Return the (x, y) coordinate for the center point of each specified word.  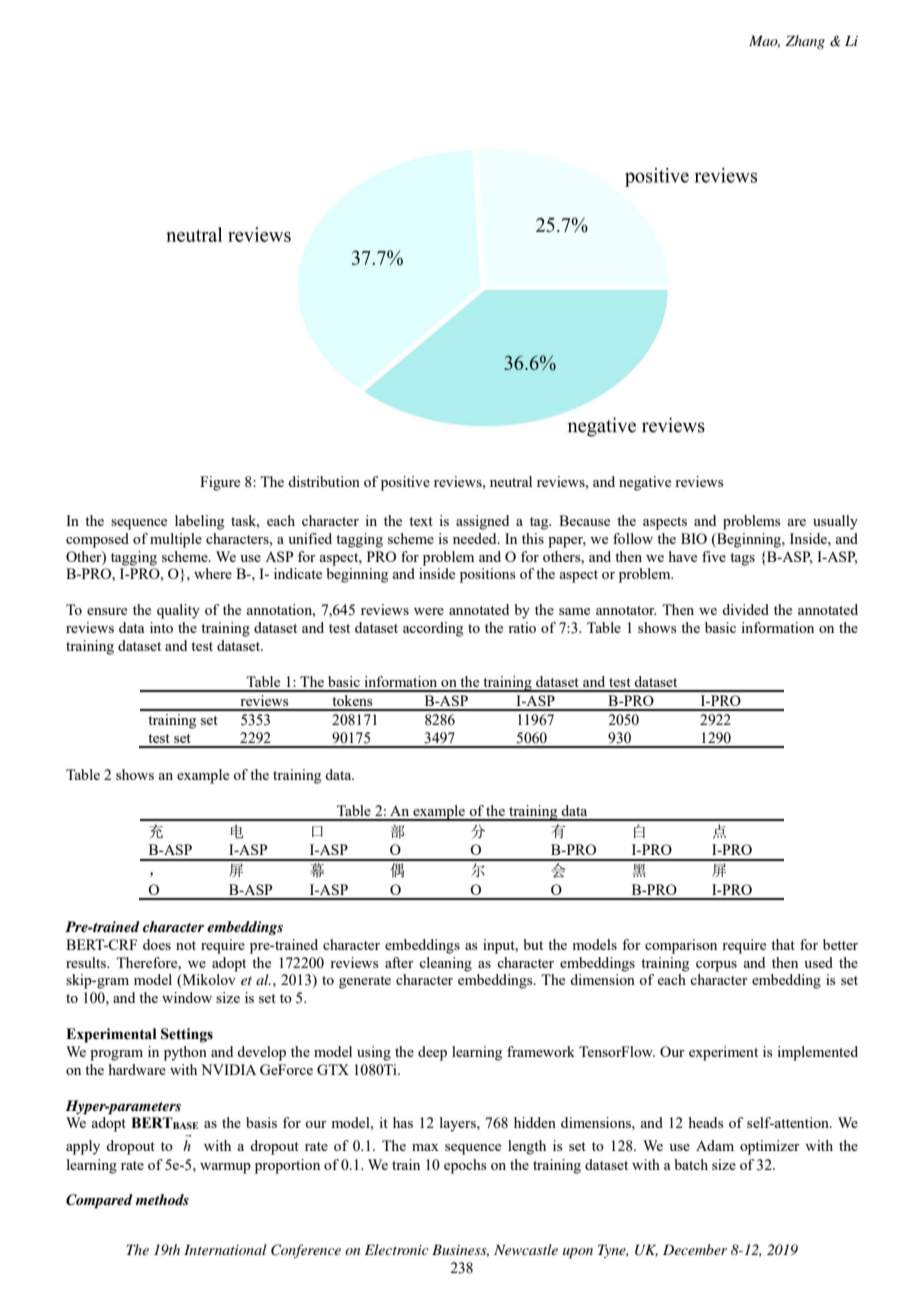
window (187, 997)
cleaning (445, 964)
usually (835, 522)
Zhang (805, 42)
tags (742, 559)
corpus (716, 966)
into (161, 627)
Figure (220, 483)
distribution (324, 481)
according (433, 629)
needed (476, 538)
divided (745, 609)
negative (645, 483)
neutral (511, 481)
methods (162, 1199)
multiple (176, 540)
